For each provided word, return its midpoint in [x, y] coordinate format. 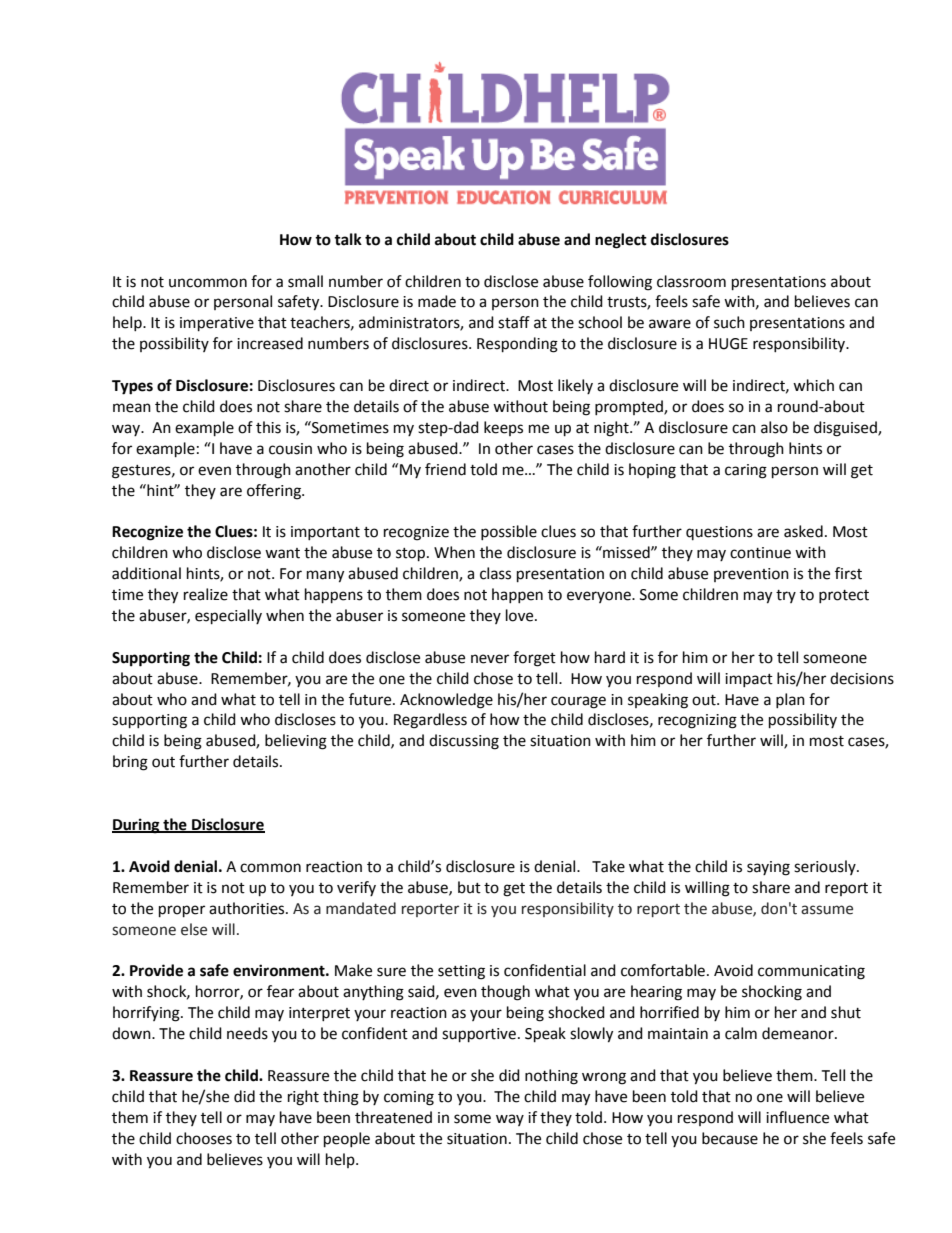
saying [768, 868]
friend [445, 469]
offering [275, 492]
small [305, 281]
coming [409, 1098]
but [469, 887]
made [437, 301]
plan [790, 700]
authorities [248, 908]
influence [797, 1117]
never [490, 659]
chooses [204, 1138]
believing [296, 742]
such [729, 322]
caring [746, 471]
